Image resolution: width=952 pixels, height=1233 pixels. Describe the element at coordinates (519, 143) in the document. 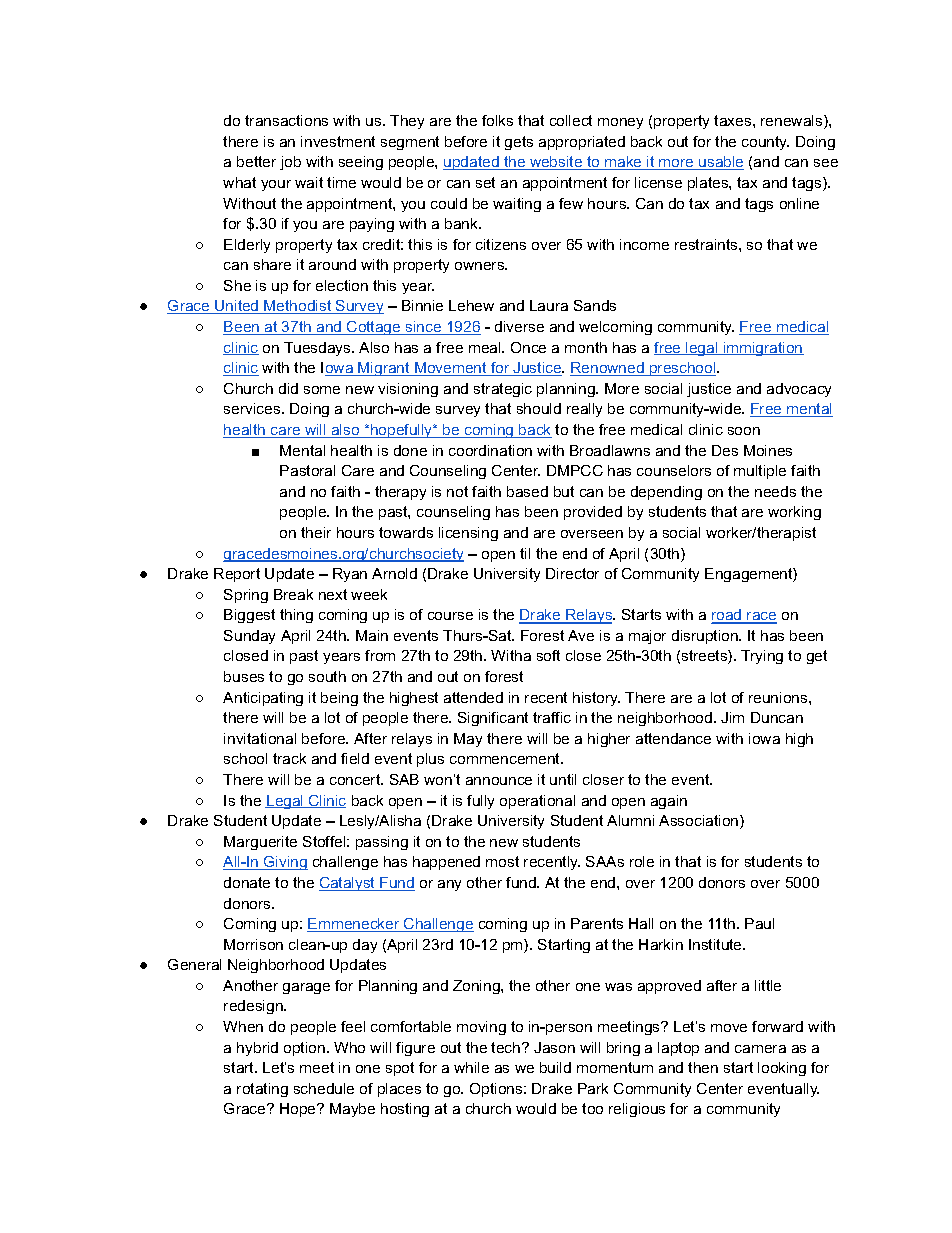

I see `gets` at that location.
